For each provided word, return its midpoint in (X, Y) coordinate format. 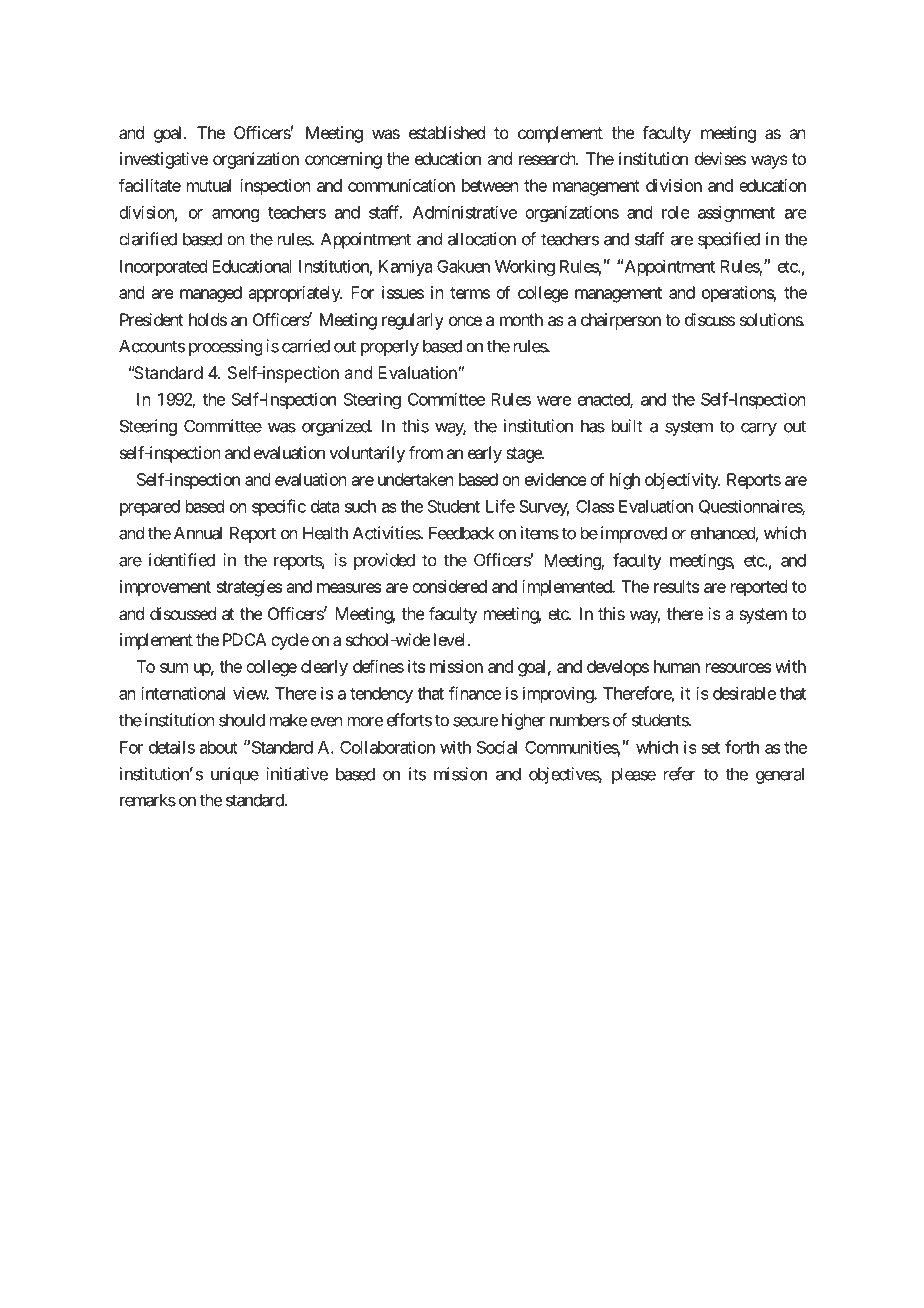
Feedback (461, 533)
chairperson (621, 321)
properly (390, 347)
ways (769, 162)
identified (182, 560)
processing (225, 347)
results (676, 586)
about (219, 747)
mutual (209, 185)
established (447, 132)
